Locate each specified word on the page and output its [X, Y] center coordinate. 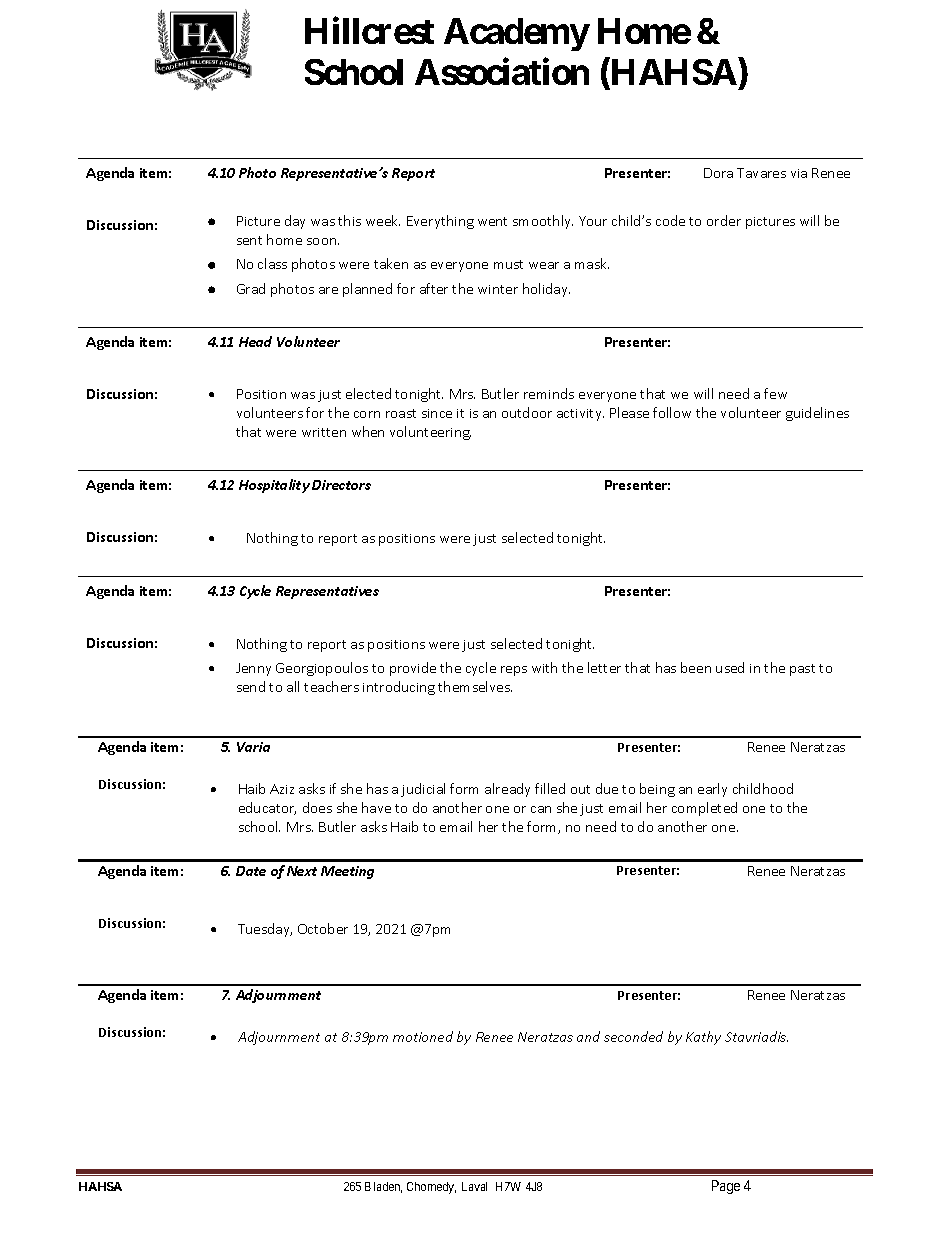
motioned [423, 1036]
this [349, 220]
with [544, 667]
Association [502, 71]
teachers [331, 686]
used [730, 667]
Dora [718, 173]
